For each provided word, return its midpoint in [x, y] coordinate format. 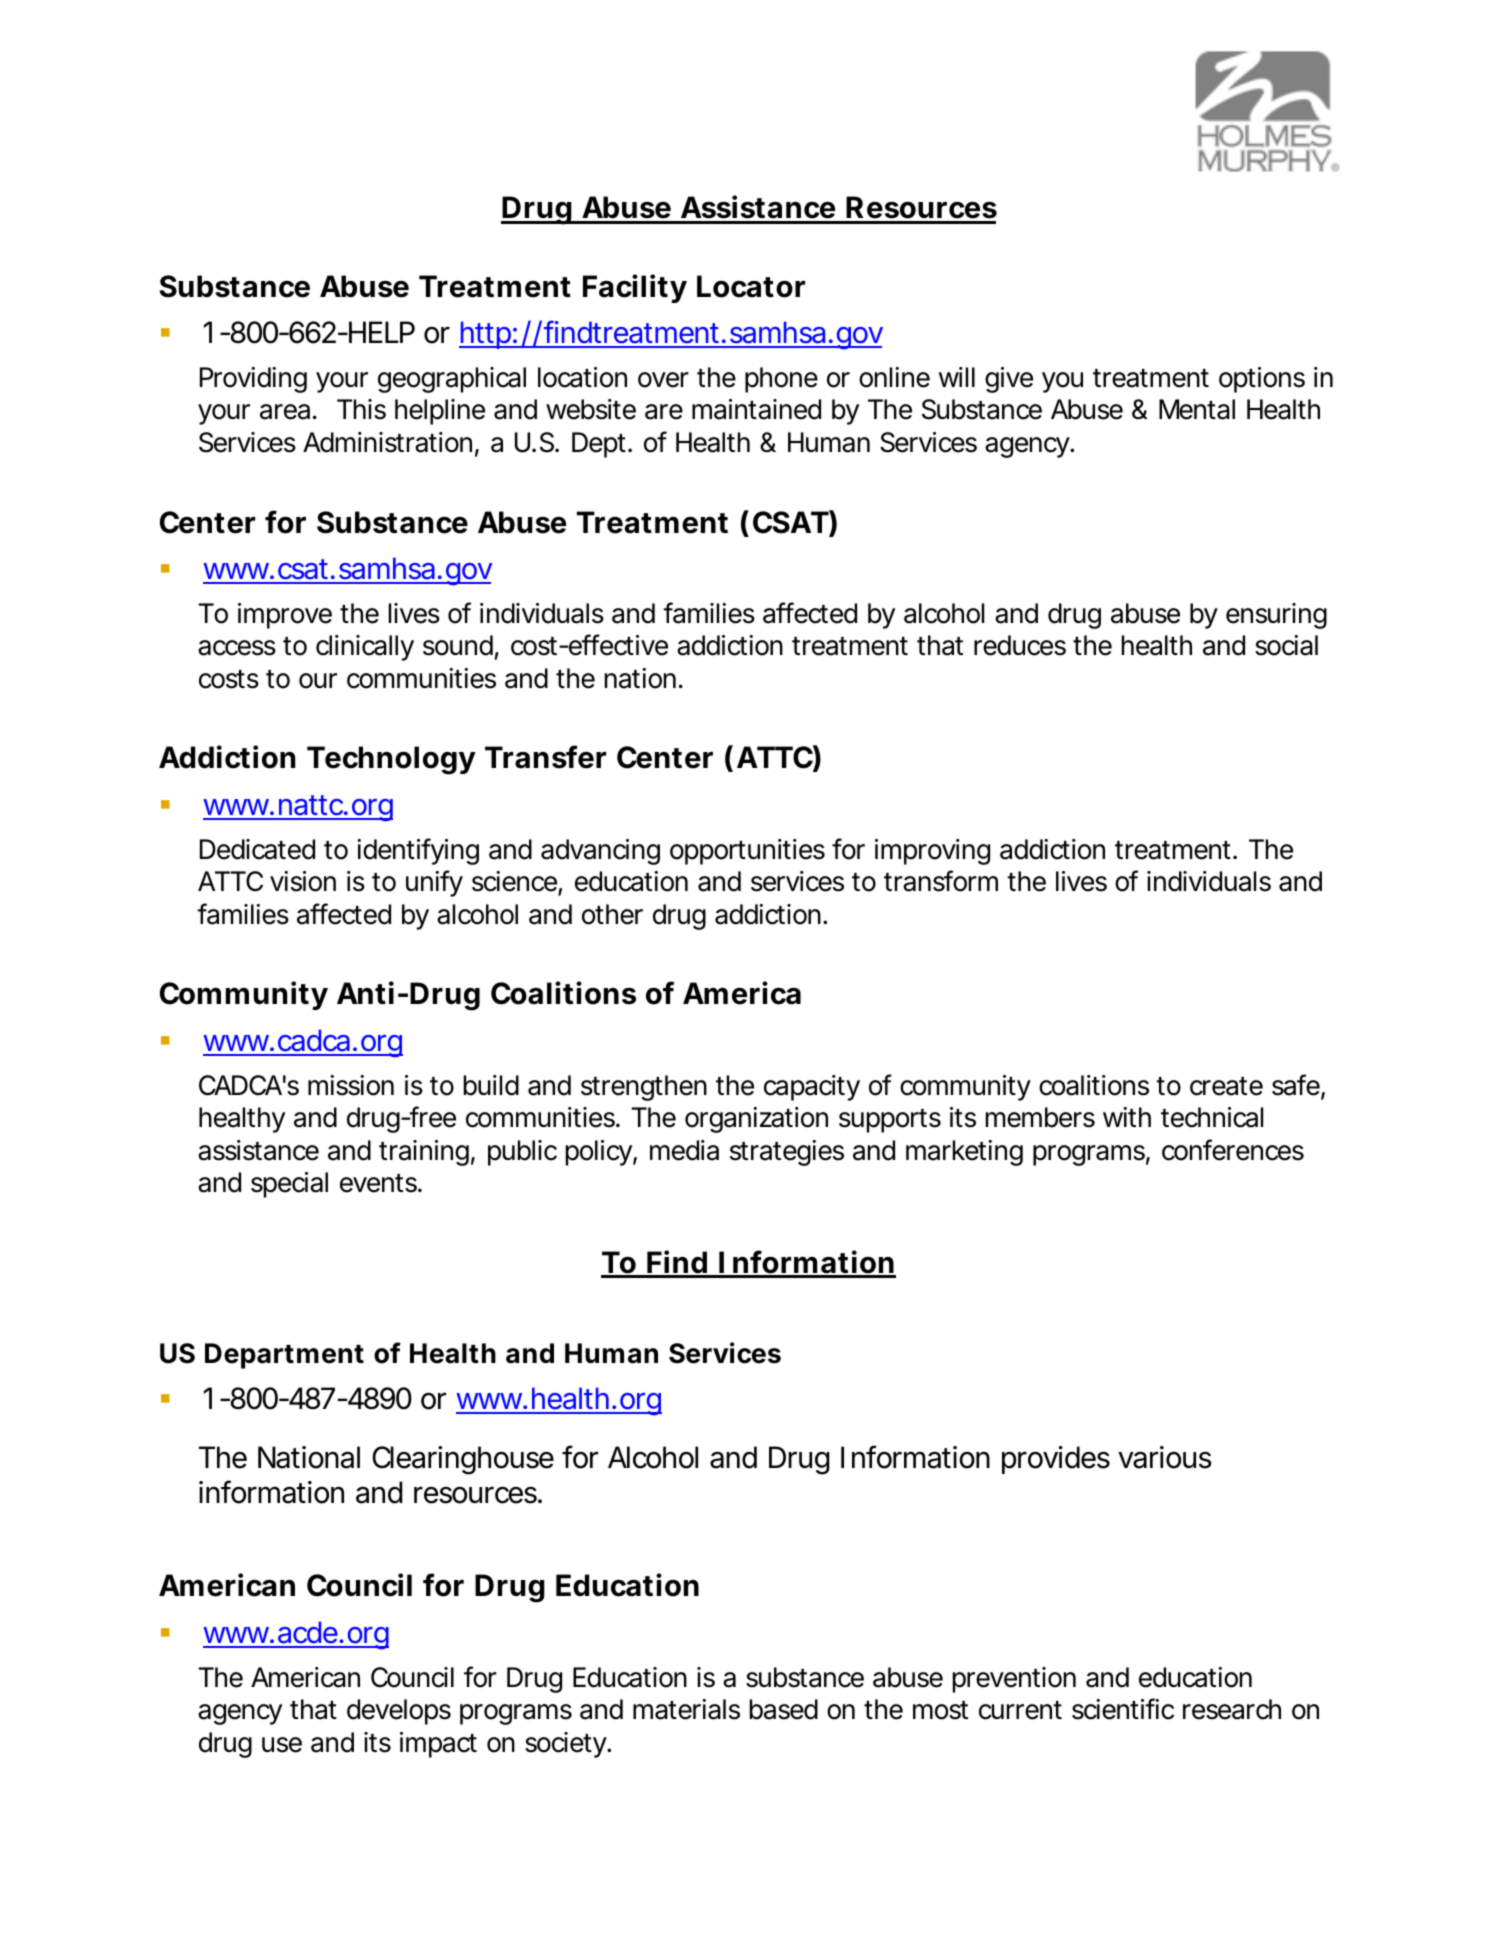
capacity [812, 1088]
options [1262, 380]
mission [351, 1085]
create [1226, 1086]
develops [399, 1712]
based [784, 1709]
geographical [452, 380]
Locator [751, 286]
